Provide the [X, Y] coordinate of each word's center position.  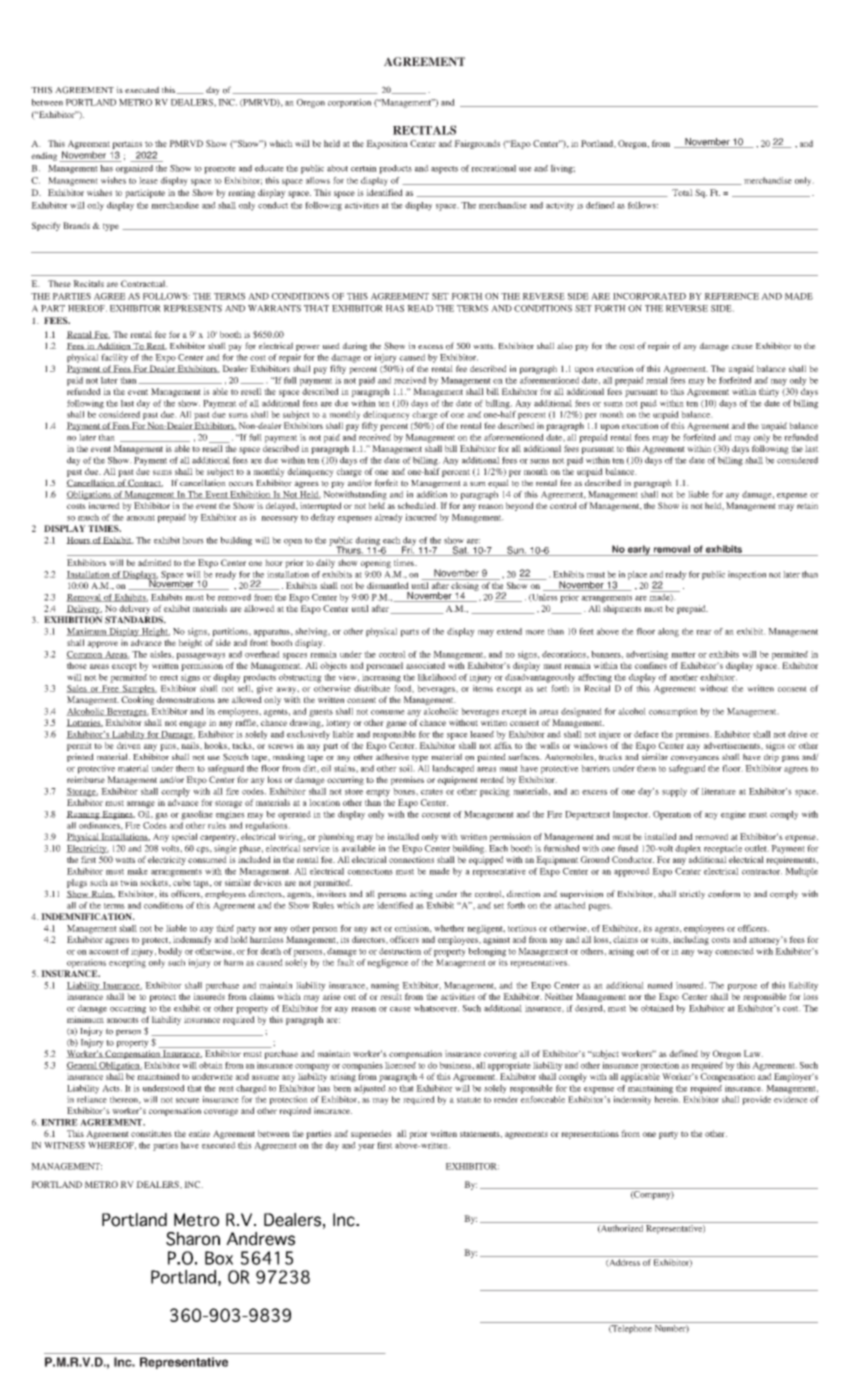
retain [807, 505]
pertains [127, 144]
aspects [444, 170]
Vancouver [186, 1277]
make [137, 871]
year [366, 1147]
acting [421, 894]
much [88, 517]
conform [724, 894]
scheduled [418, 505]
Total [682, 192]
